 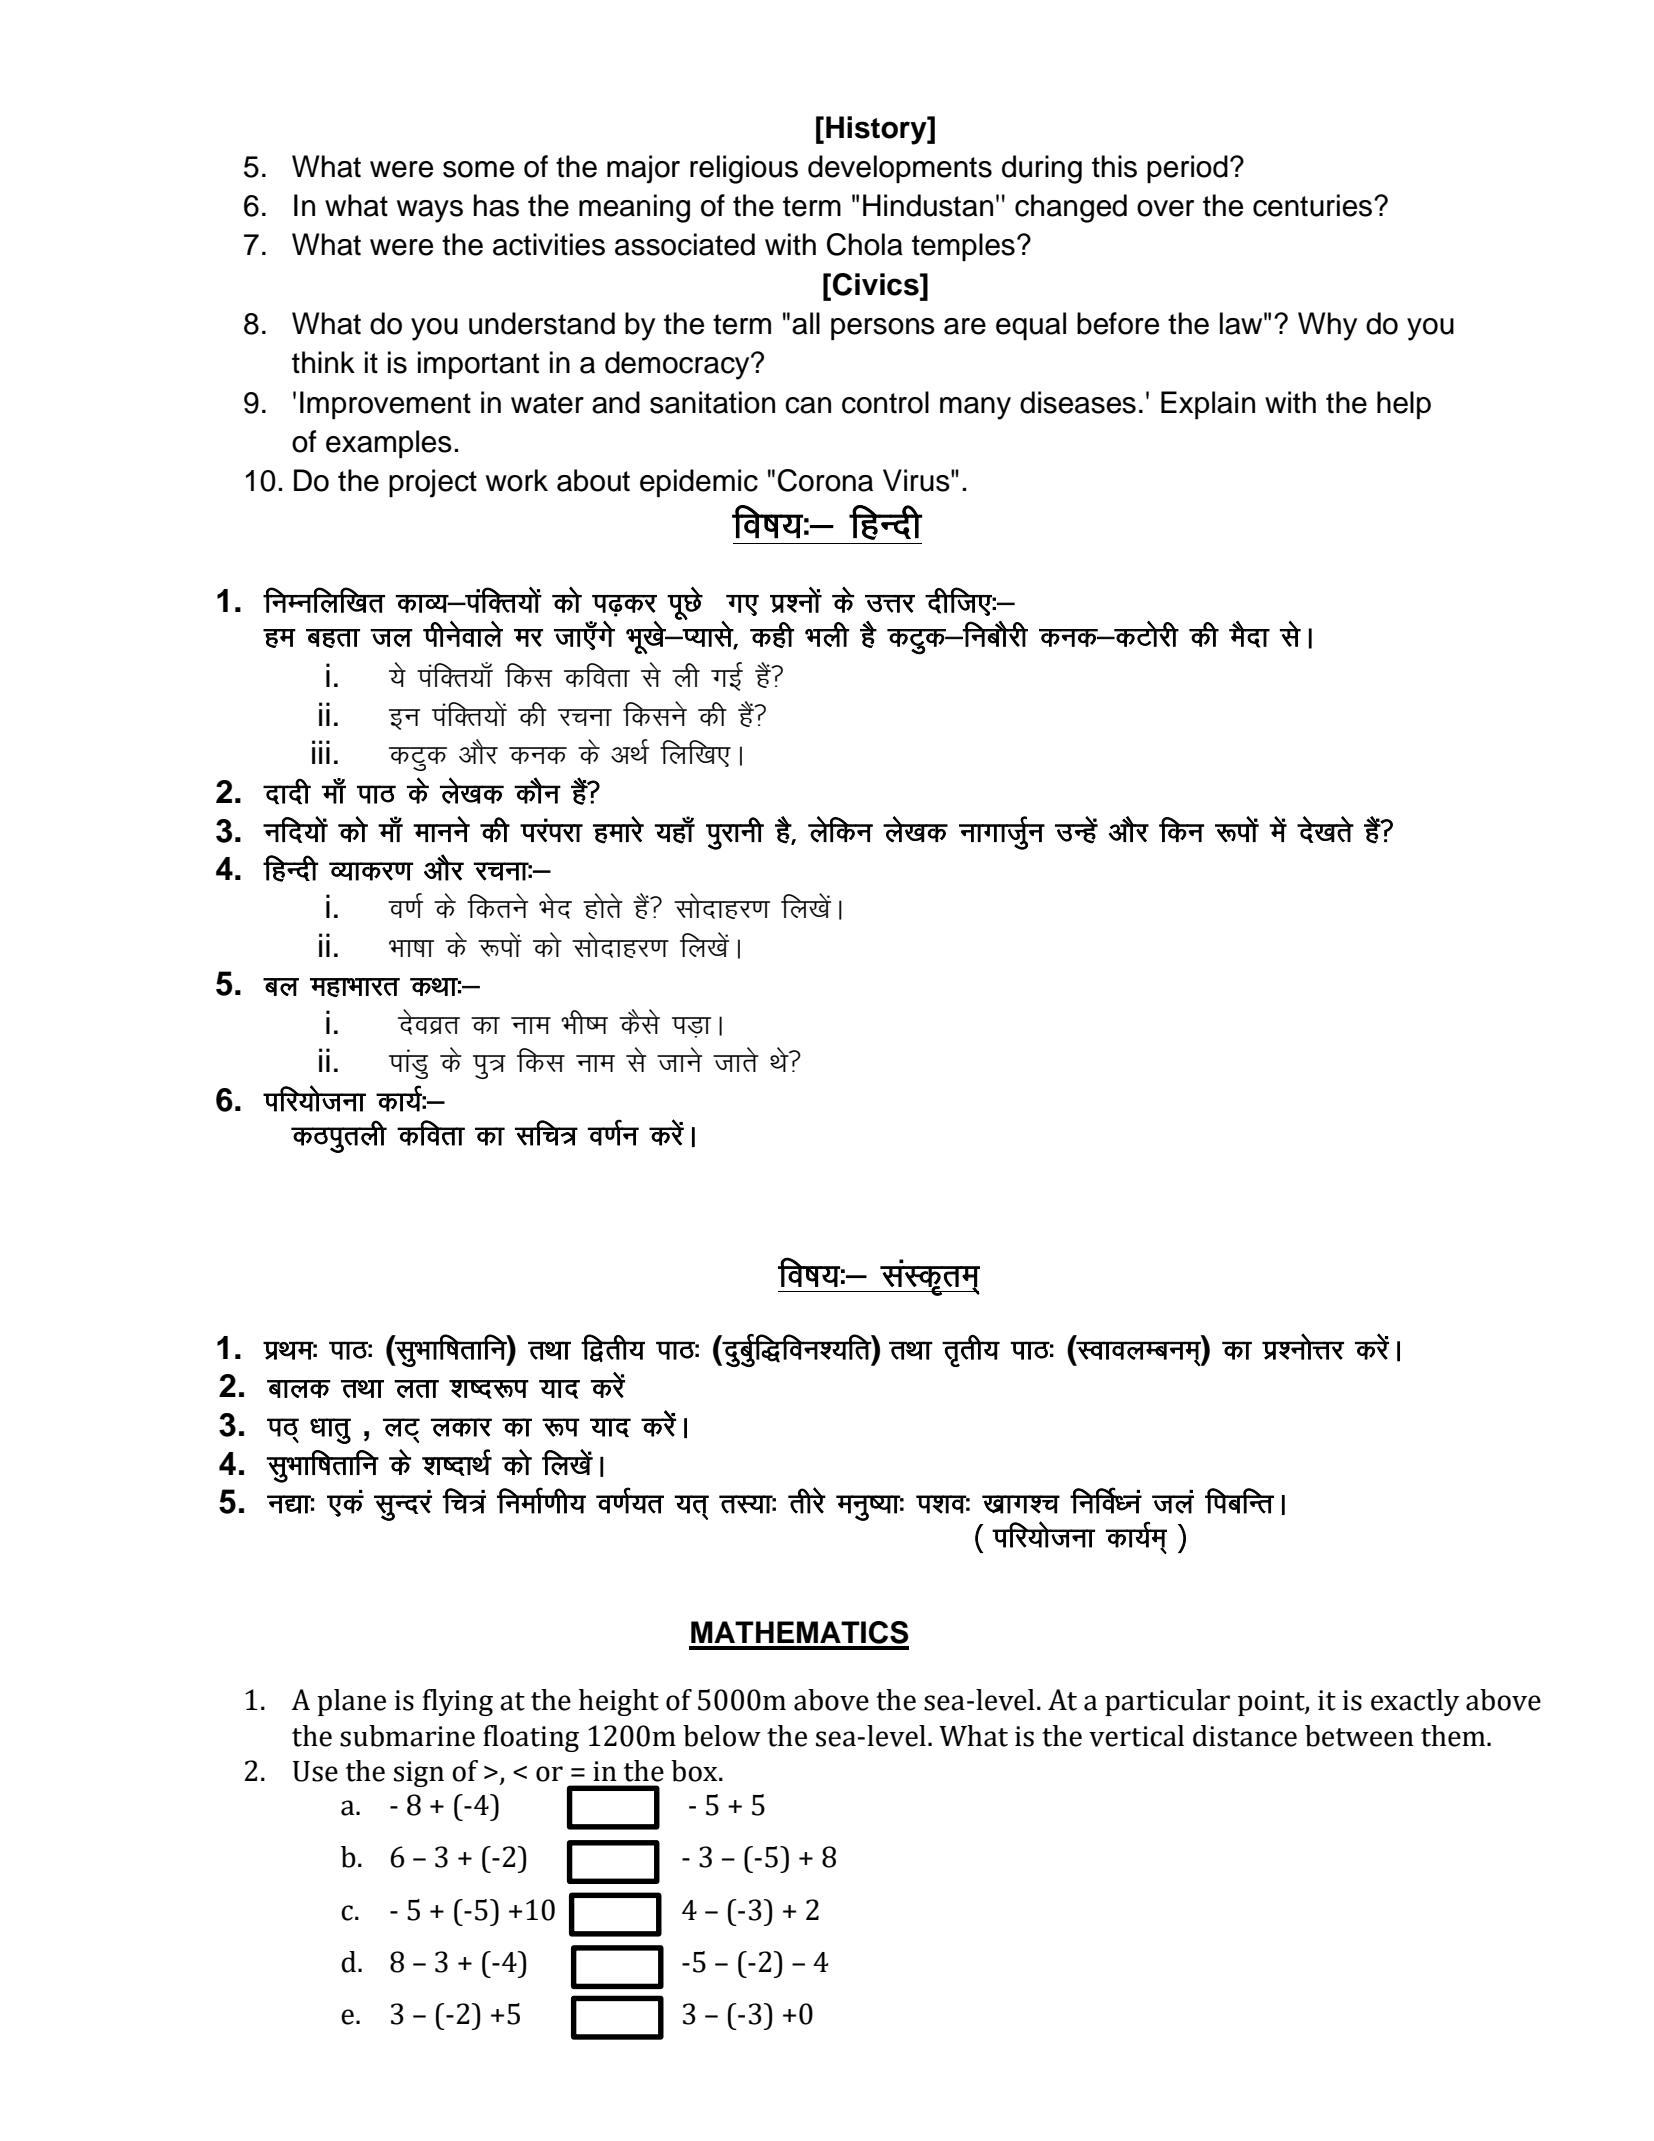 What do you see at coordinates (430, 211) in the document?
I see `ways` at bounding box center [430, 211].
